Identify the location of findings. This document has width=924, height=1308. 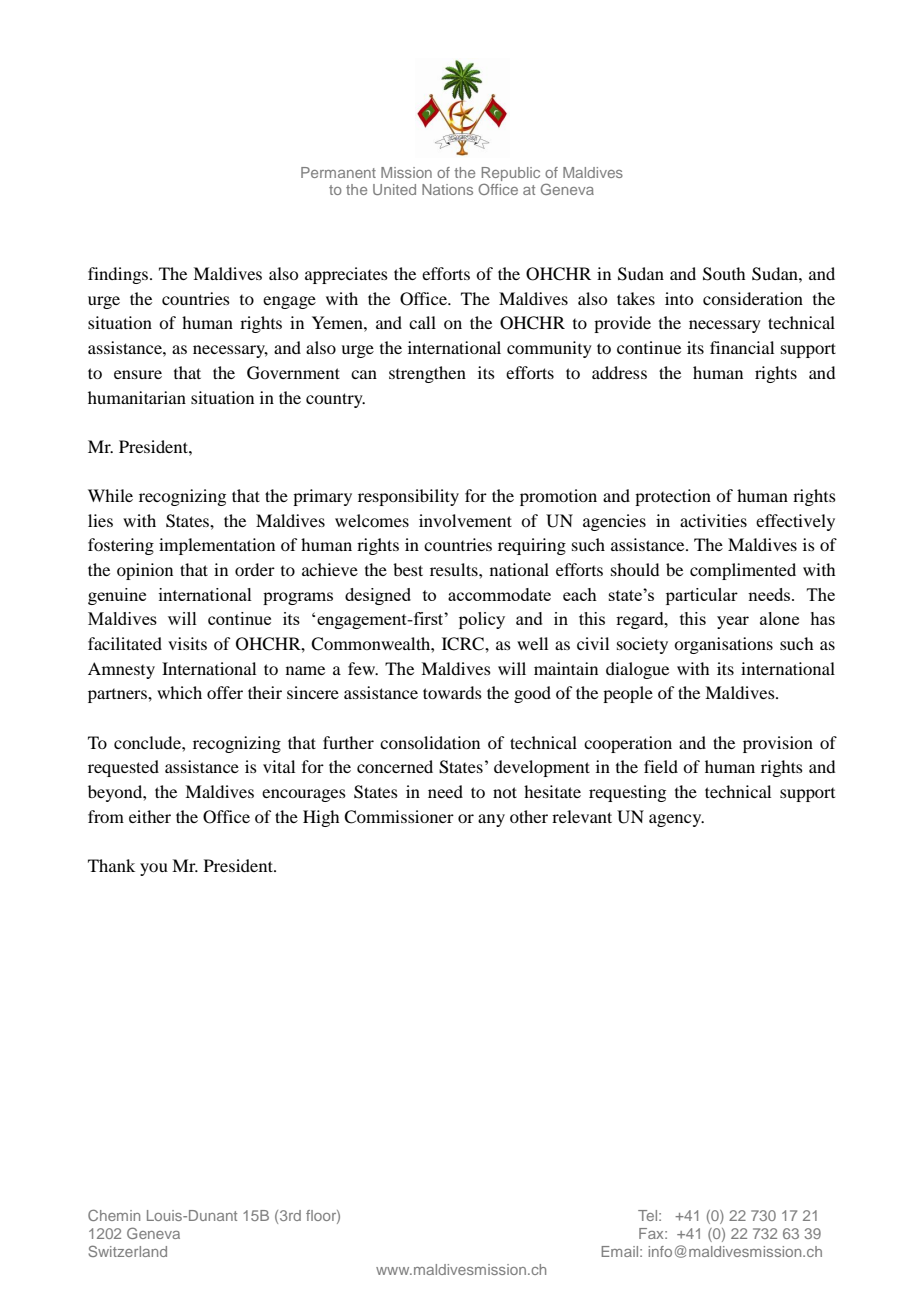
(119, 275).
